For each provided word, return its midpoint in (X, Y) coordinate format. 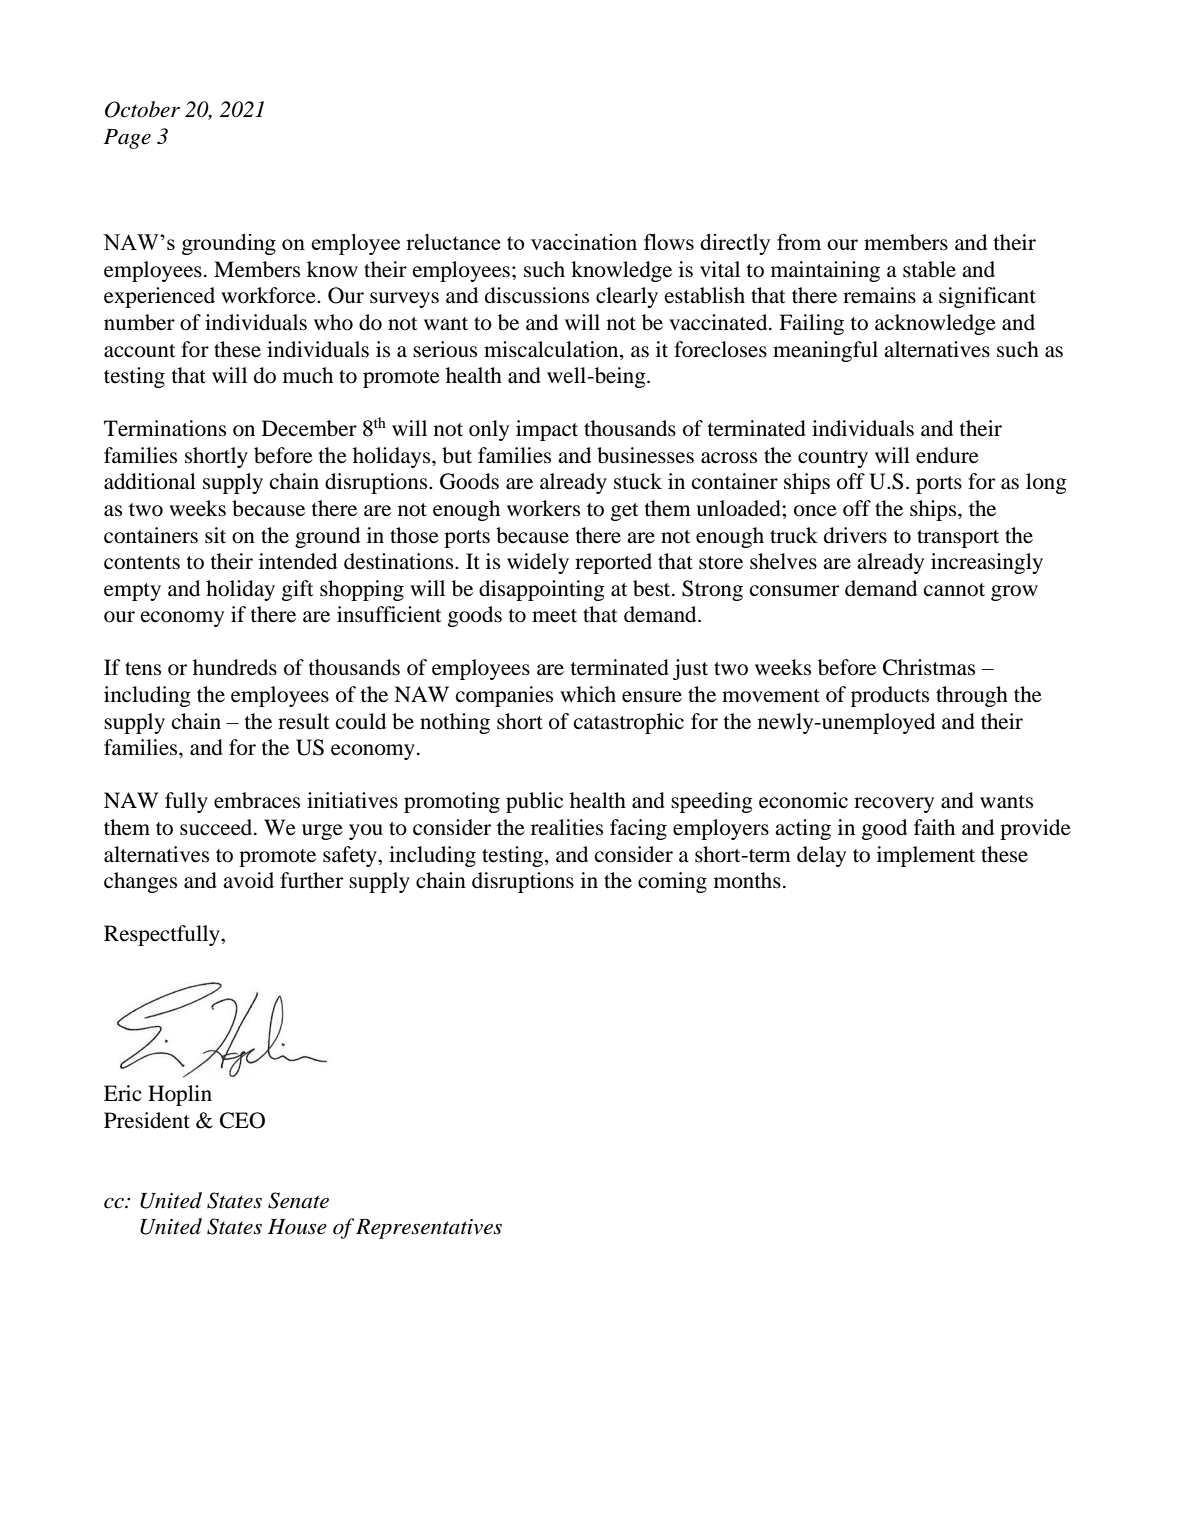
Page (127, 139)
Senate (298, 1200)
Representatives (429, 1229)
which (588, 694)
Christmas (929, 667)
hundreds (235, 667)
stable (929, 269)
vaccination (584, 242)
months (747, 880)
